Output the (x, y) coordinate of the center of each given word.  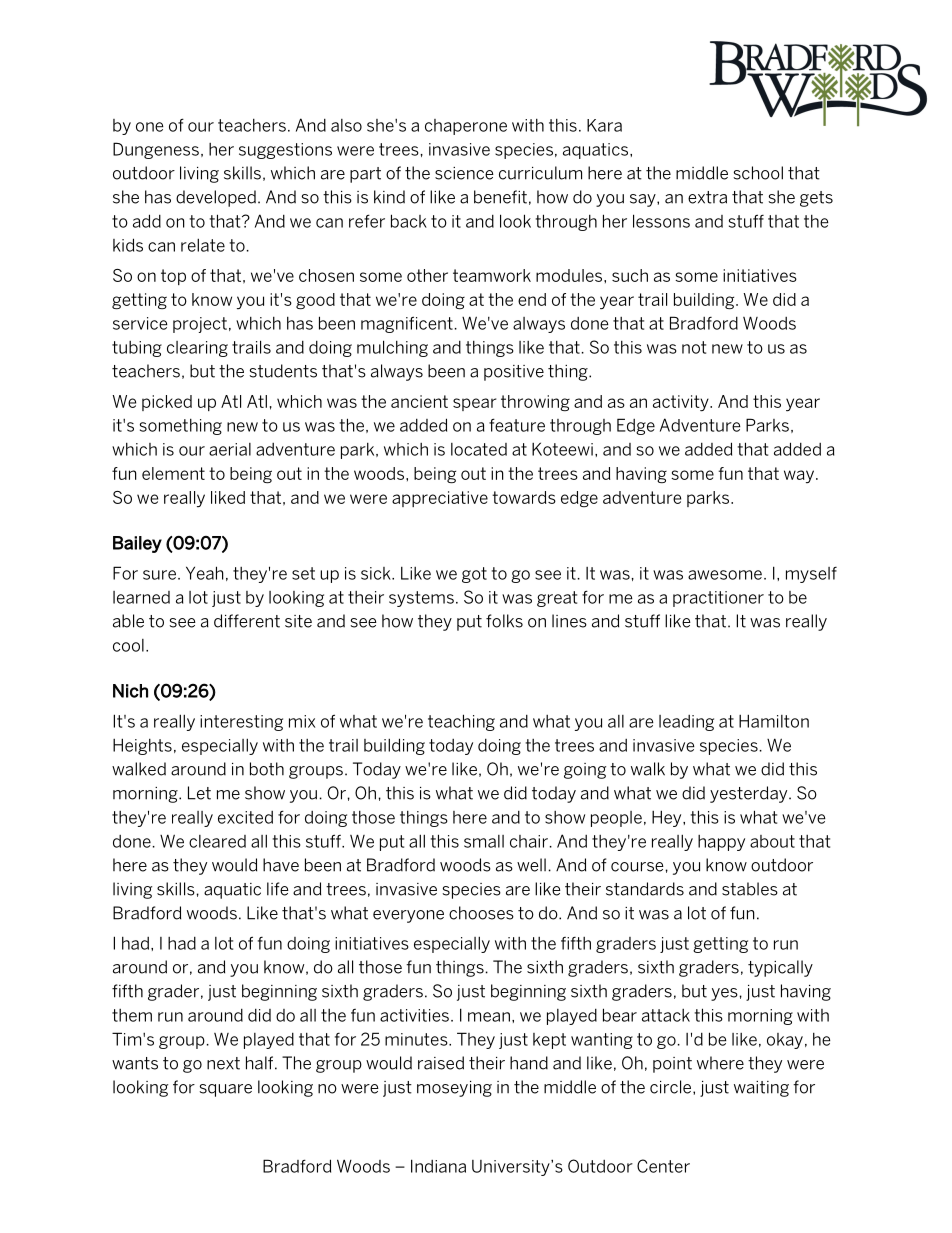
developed (216, 198)
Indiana (438, 1166)
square (225, 1090)
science (464, 173)
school (758, 173)
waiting (761, 1089)
